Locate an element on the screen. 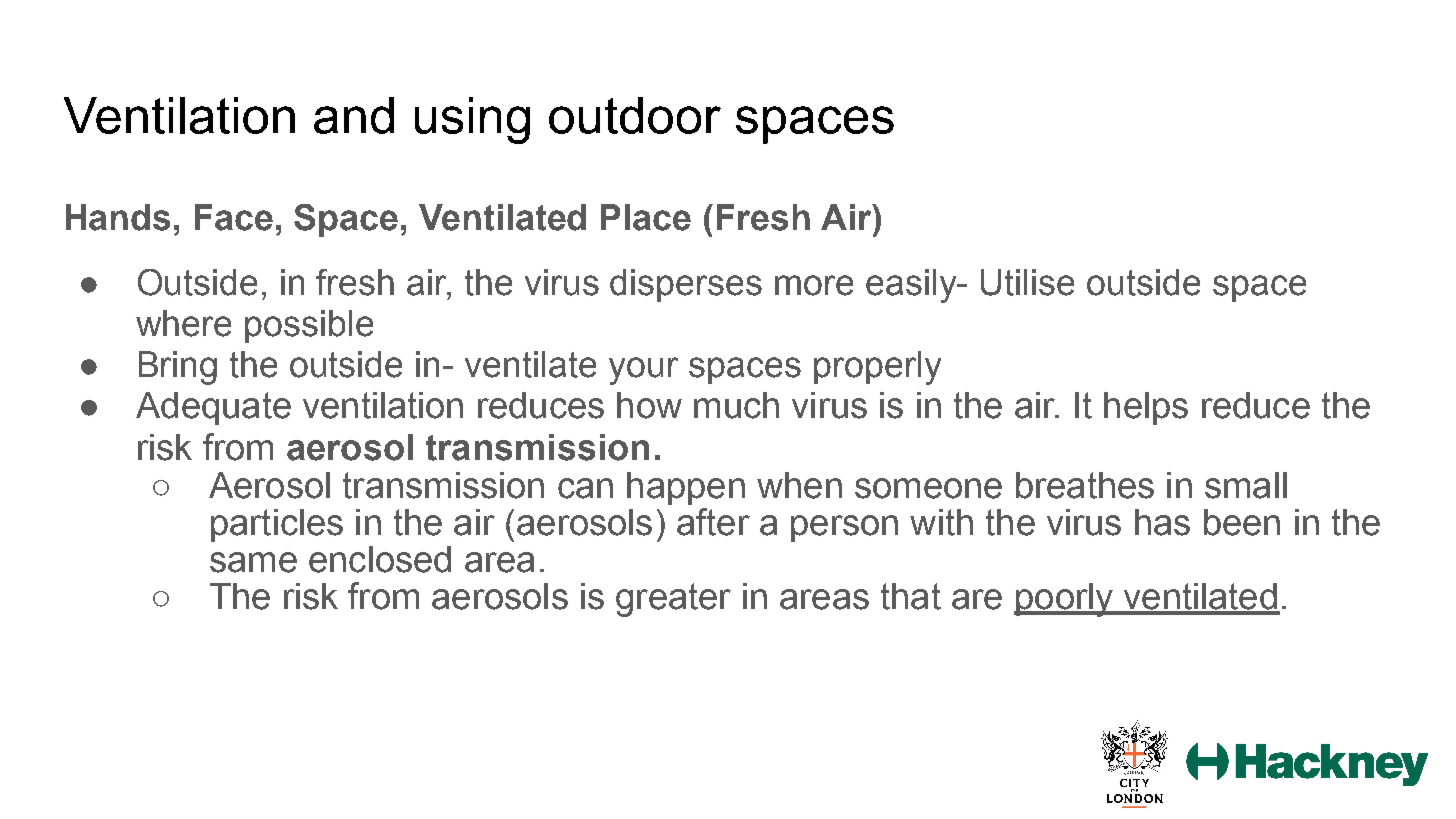 This screenshot has height=819, width=1456. more is located at coordinates (814, 285).
